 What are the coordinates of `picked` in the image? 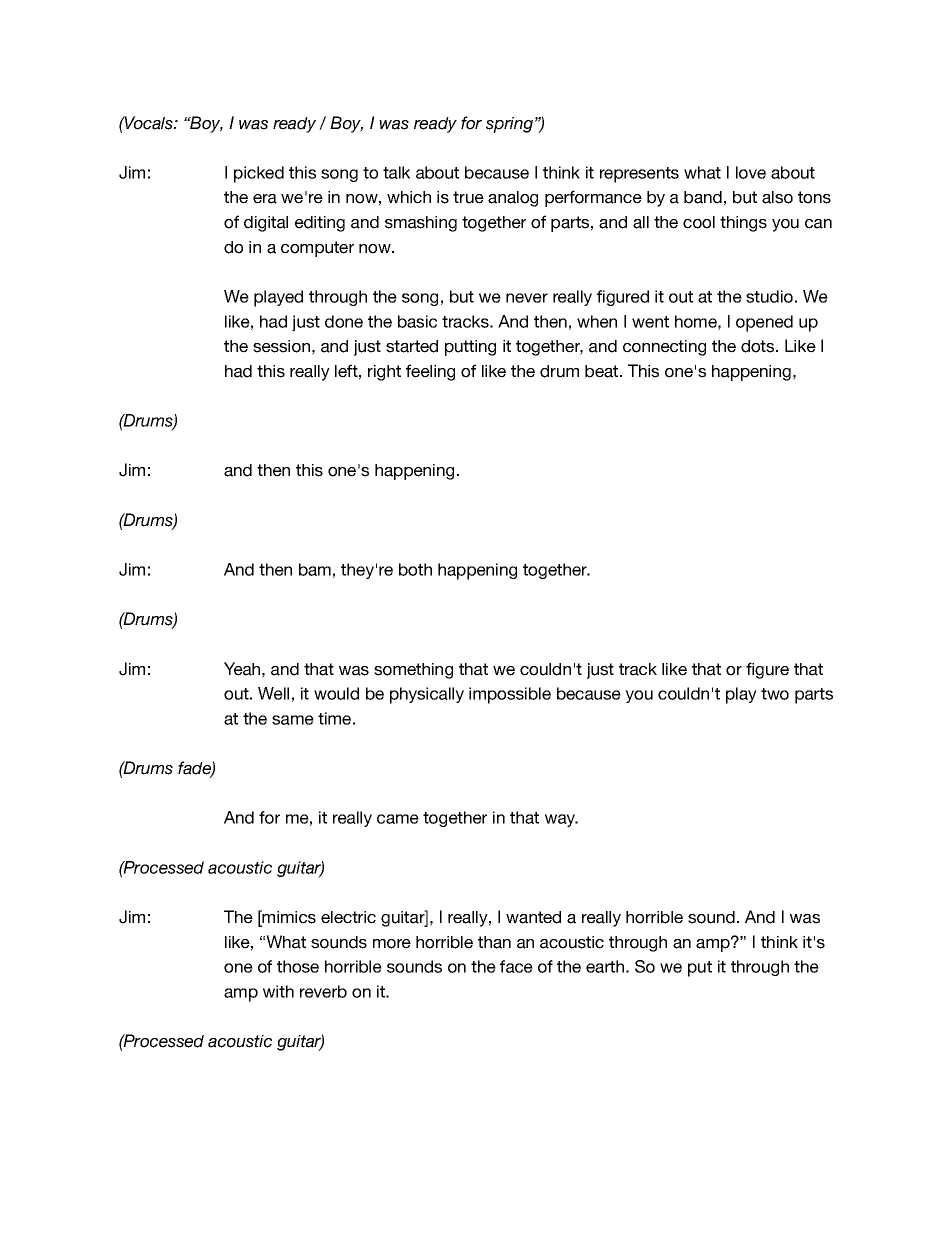 It's located at (259, 174).
